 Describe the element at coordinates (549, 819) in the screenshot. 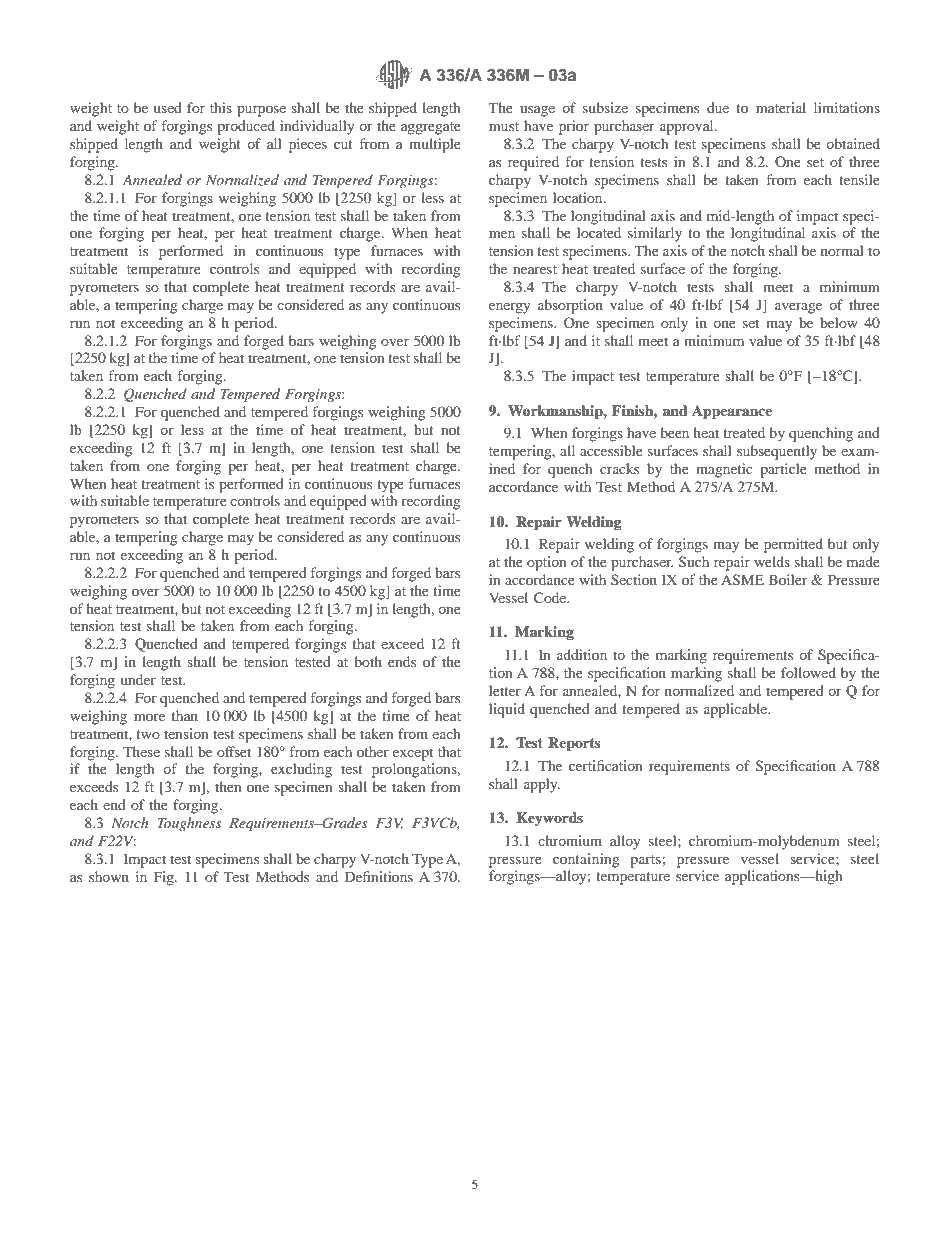

I see `Keywords` at that location.
